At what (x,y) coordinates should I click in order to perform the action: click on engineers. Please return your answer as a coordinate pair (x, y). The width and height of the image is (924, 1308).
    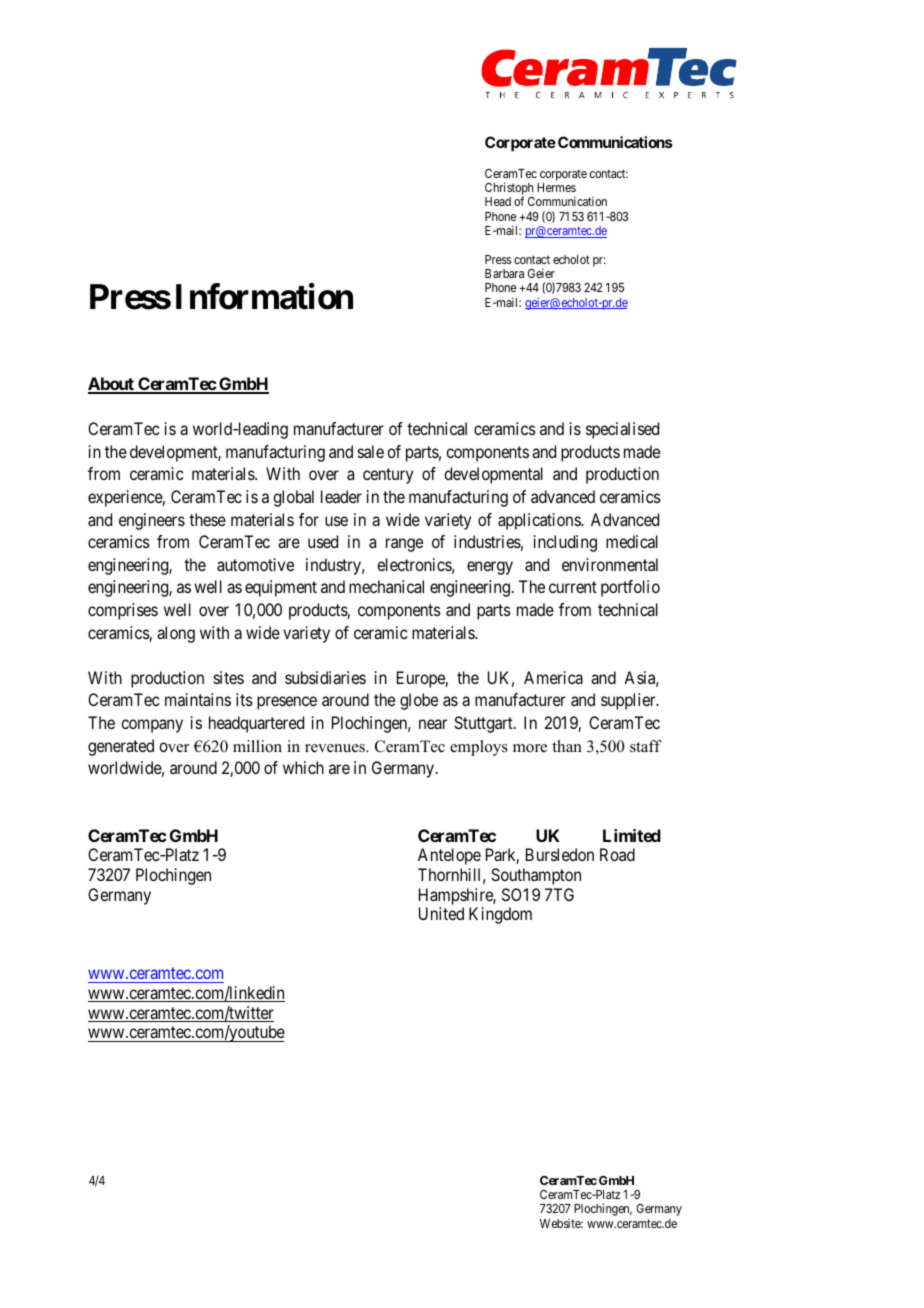
    Looking at the image, I should click on (152, 521).
